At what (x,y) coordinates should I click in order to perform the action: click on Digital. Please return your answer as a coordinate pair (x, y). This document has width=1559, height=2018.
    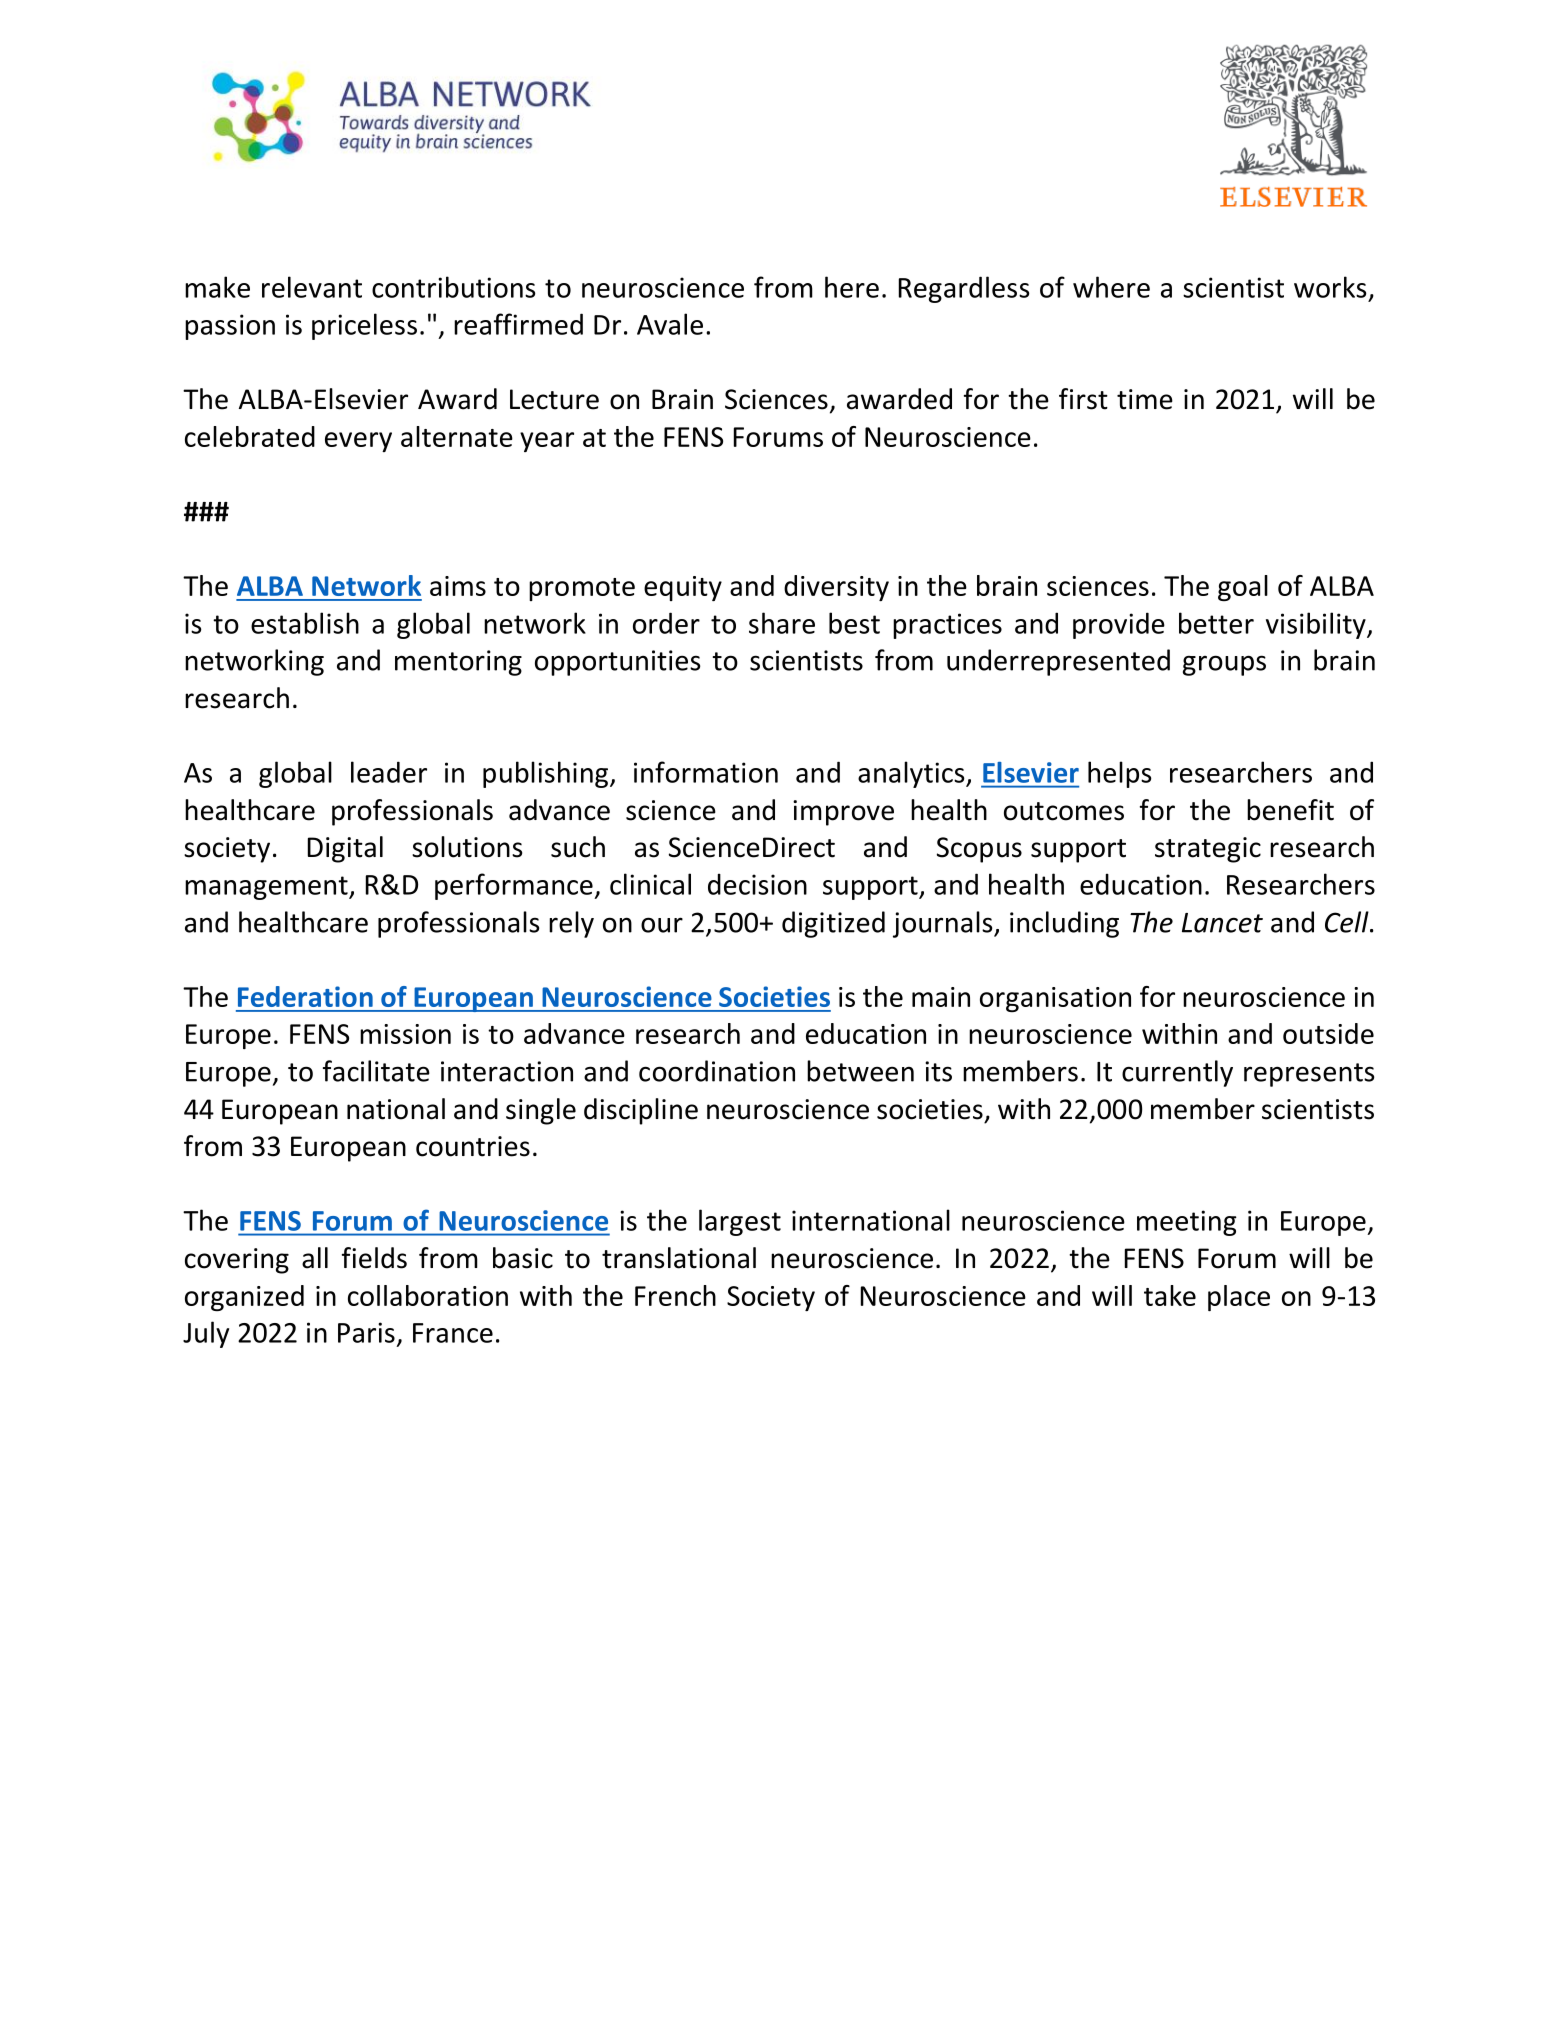
    Looking at the image, I should click on (345, 849).
